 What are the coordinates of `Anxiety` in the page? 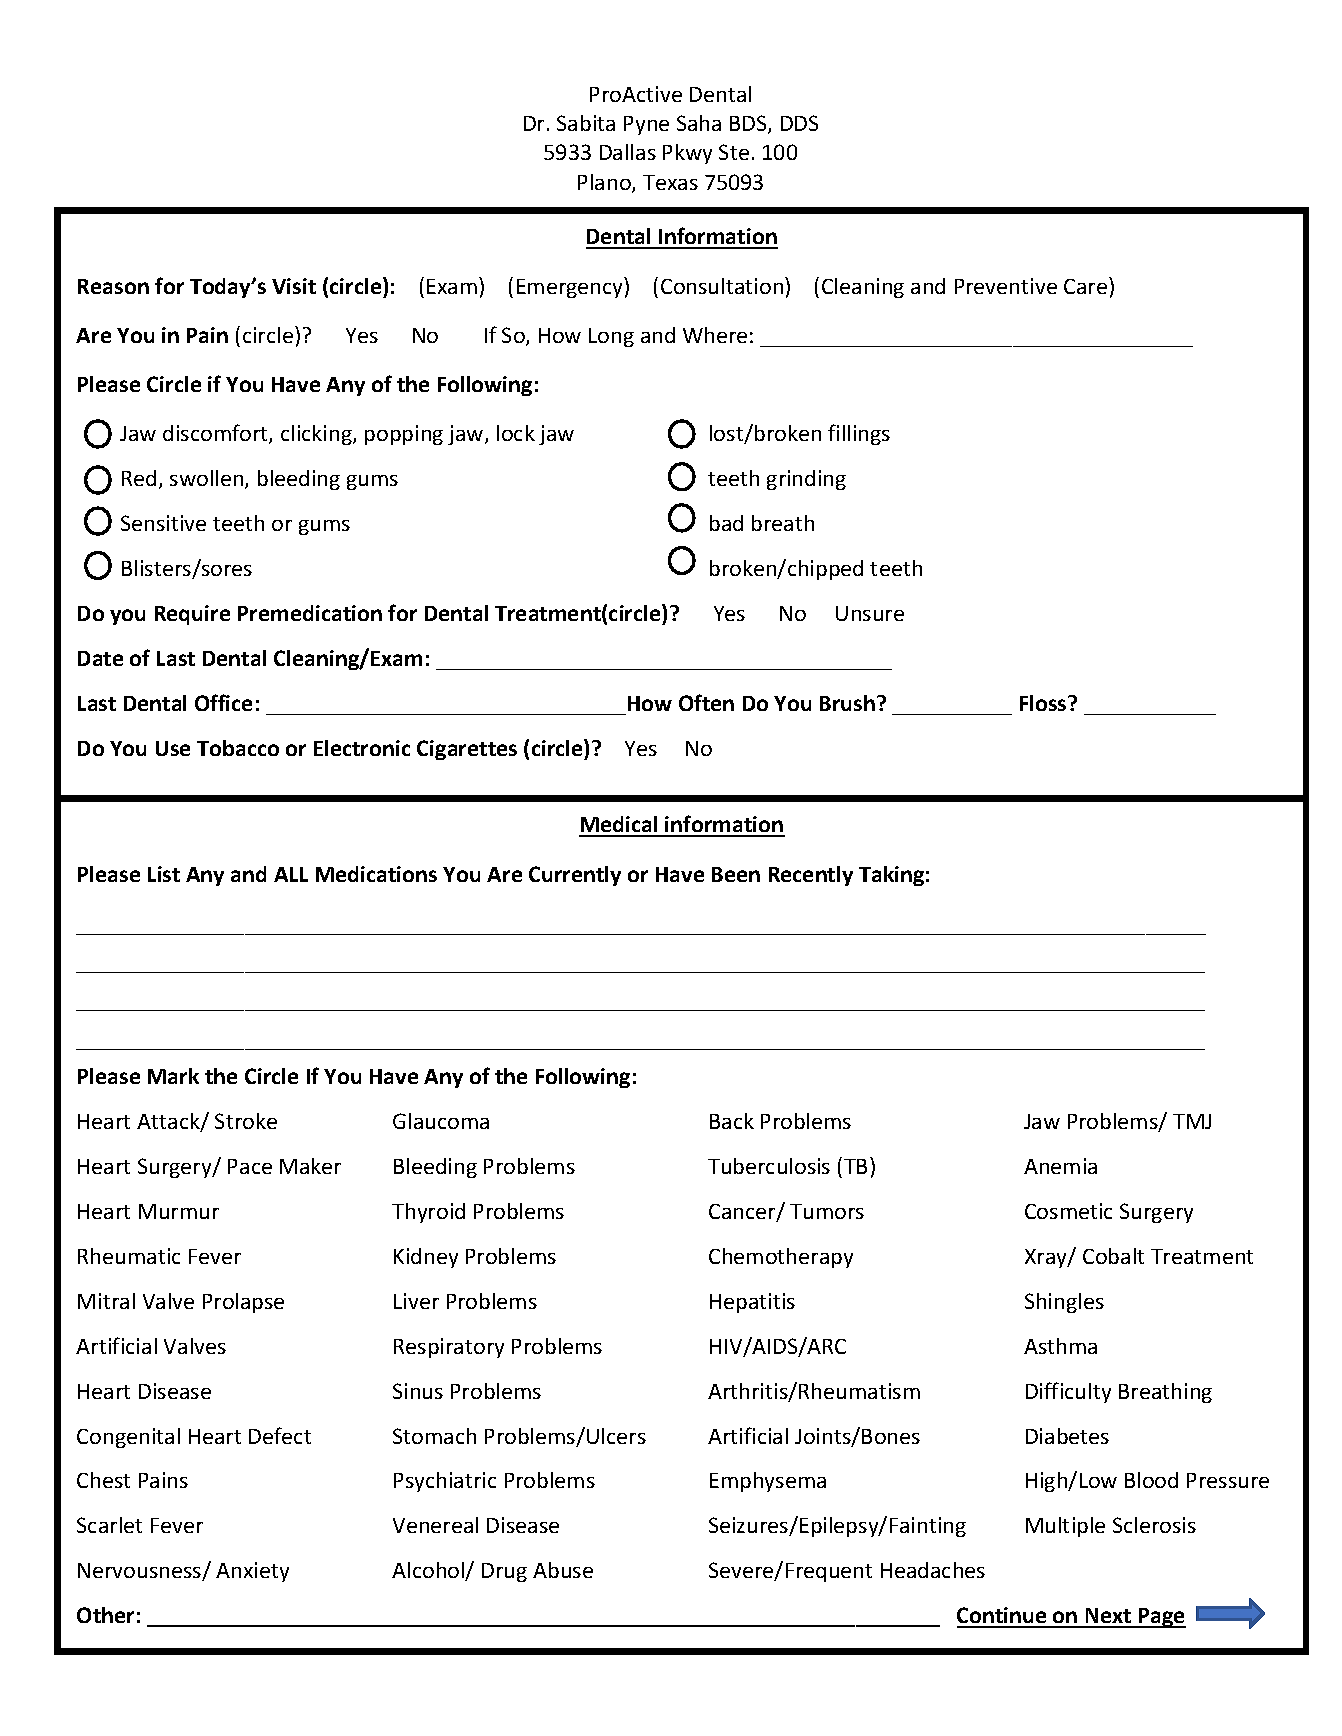 It's located at (252, 1572).
